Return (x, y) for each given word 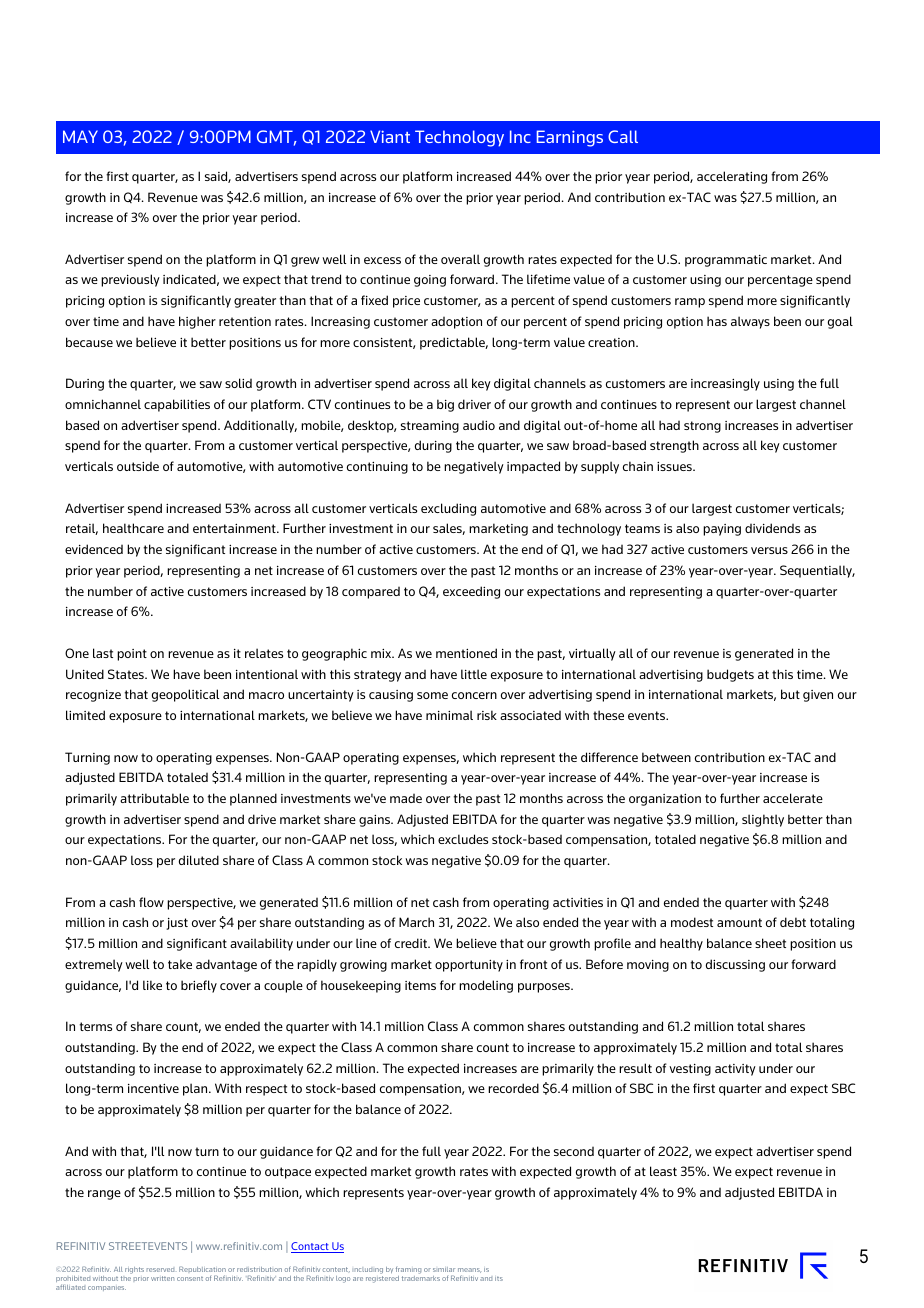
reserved (160, 1270)
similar (444, 1269)
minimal (449, 715)
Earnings (570, 138)
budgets (730, 675)
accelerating (732, 177)
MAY (80, 136)
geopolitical (185, 695)
